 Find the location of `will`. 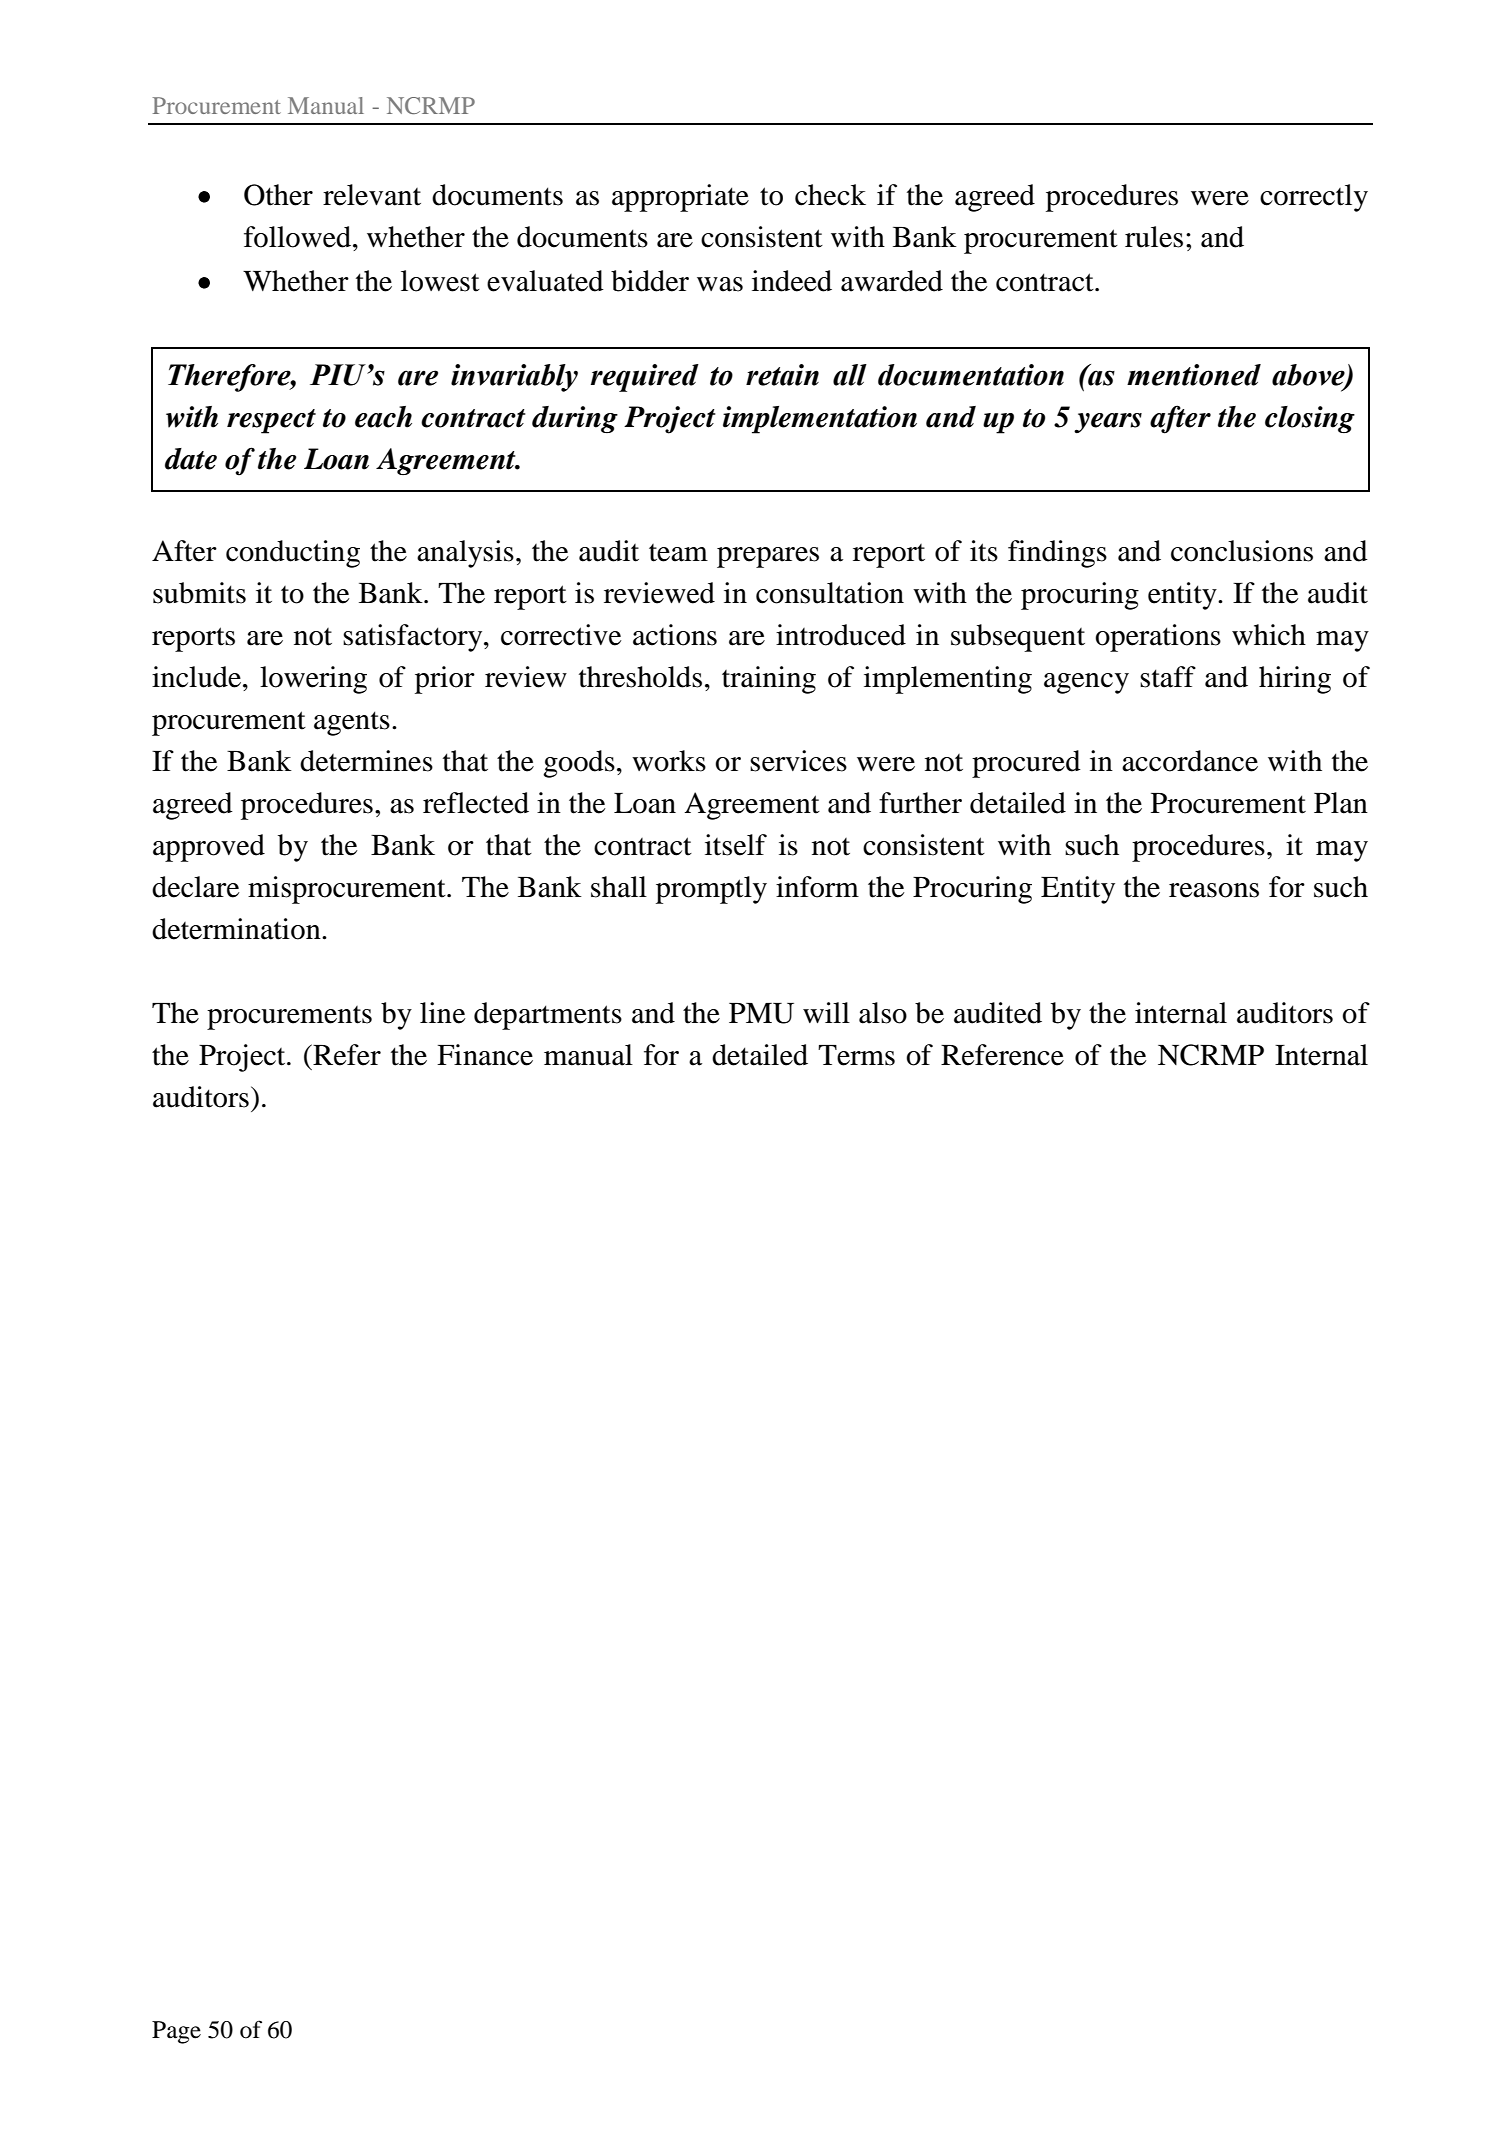

will is located at coordinates (826, 1012).
